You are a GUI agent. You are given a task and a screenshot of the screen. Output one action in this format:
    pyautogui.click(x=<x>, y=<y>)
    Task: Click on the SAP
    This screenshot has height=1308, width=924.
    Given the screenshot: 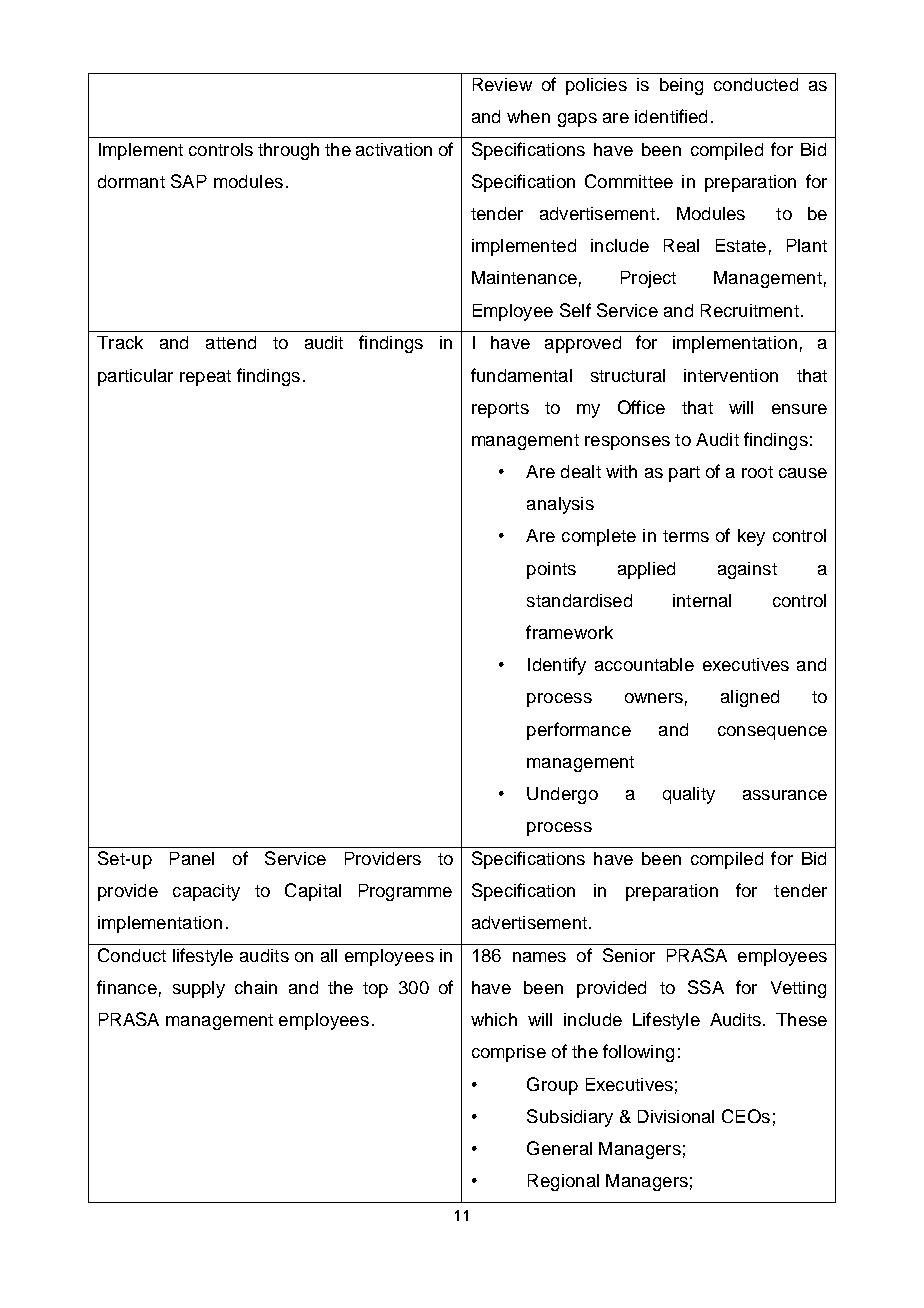 What is the action you would take?
    pyautogui.click(x=189, y=181)
